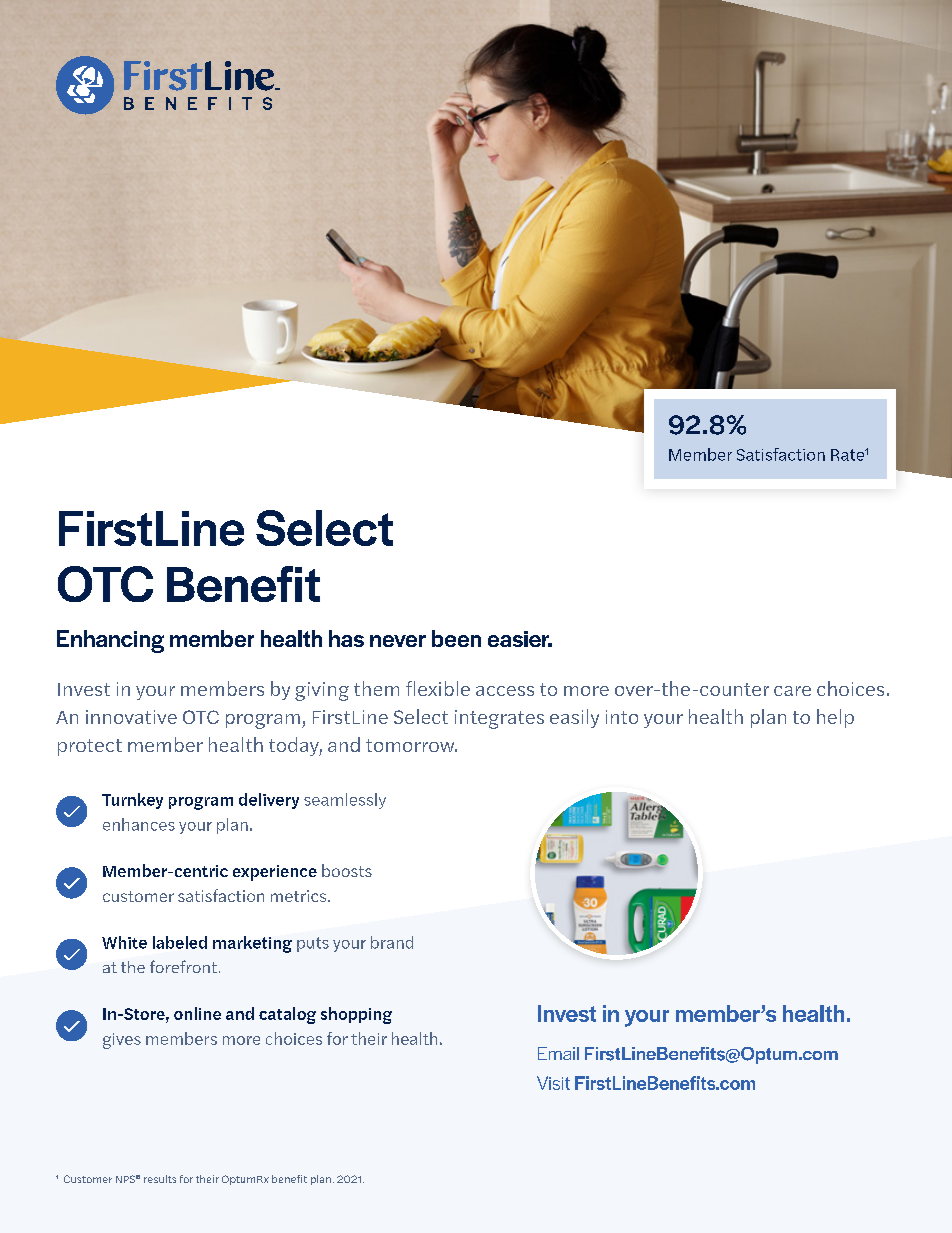 This page has width=952, height=1233. I want to click on been, so click(456, 638).
